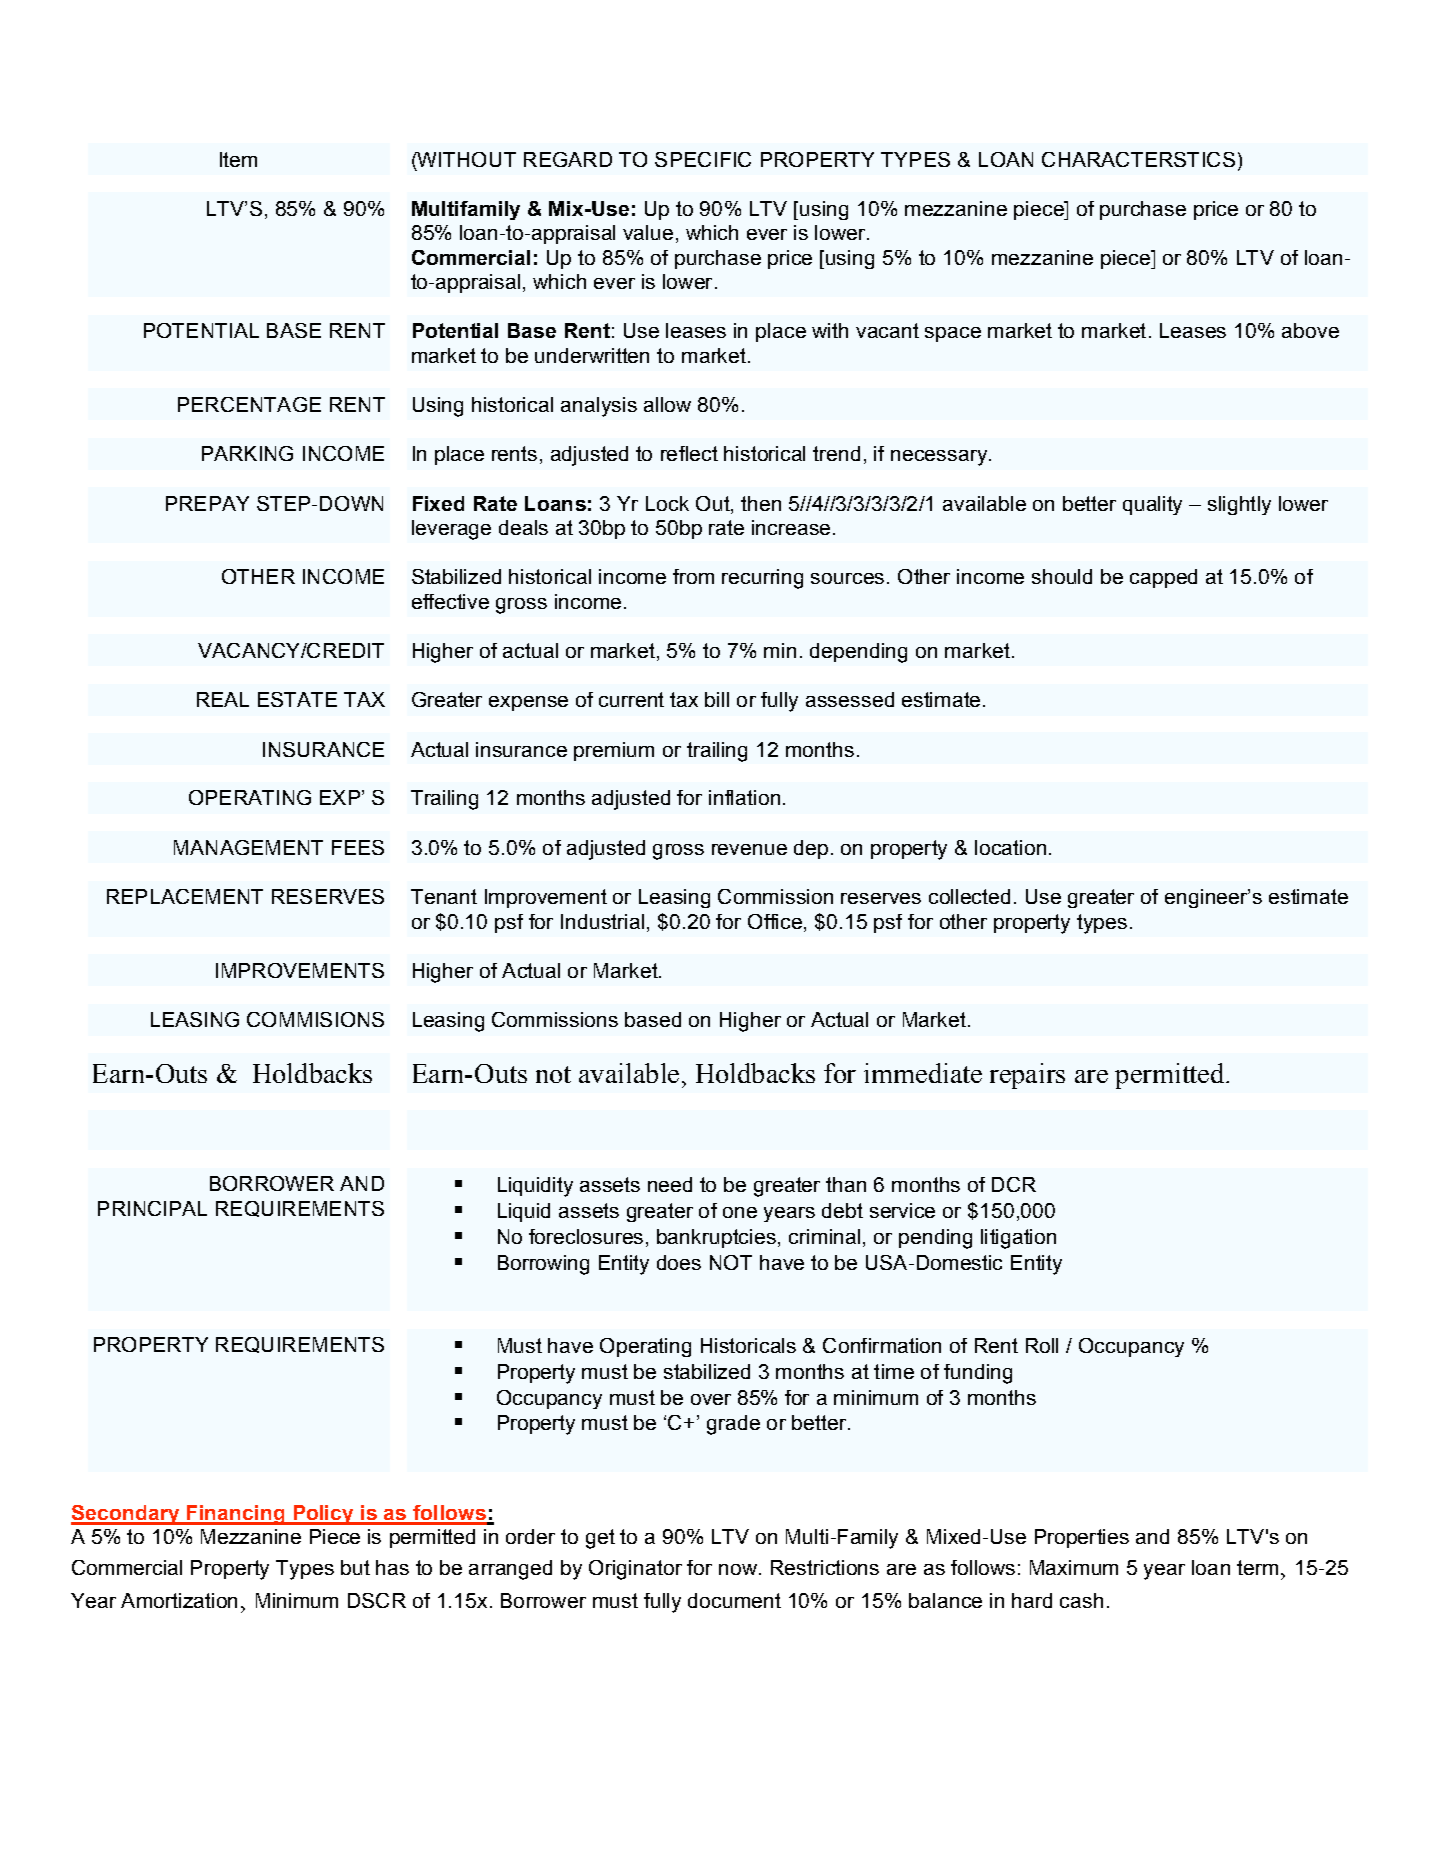 The height and width of the screenshot is (1871, 1446). What do you see at coordinates (236, 1515) in the screenshot?
I see `Financing` at bounding box center [236, 1515].
